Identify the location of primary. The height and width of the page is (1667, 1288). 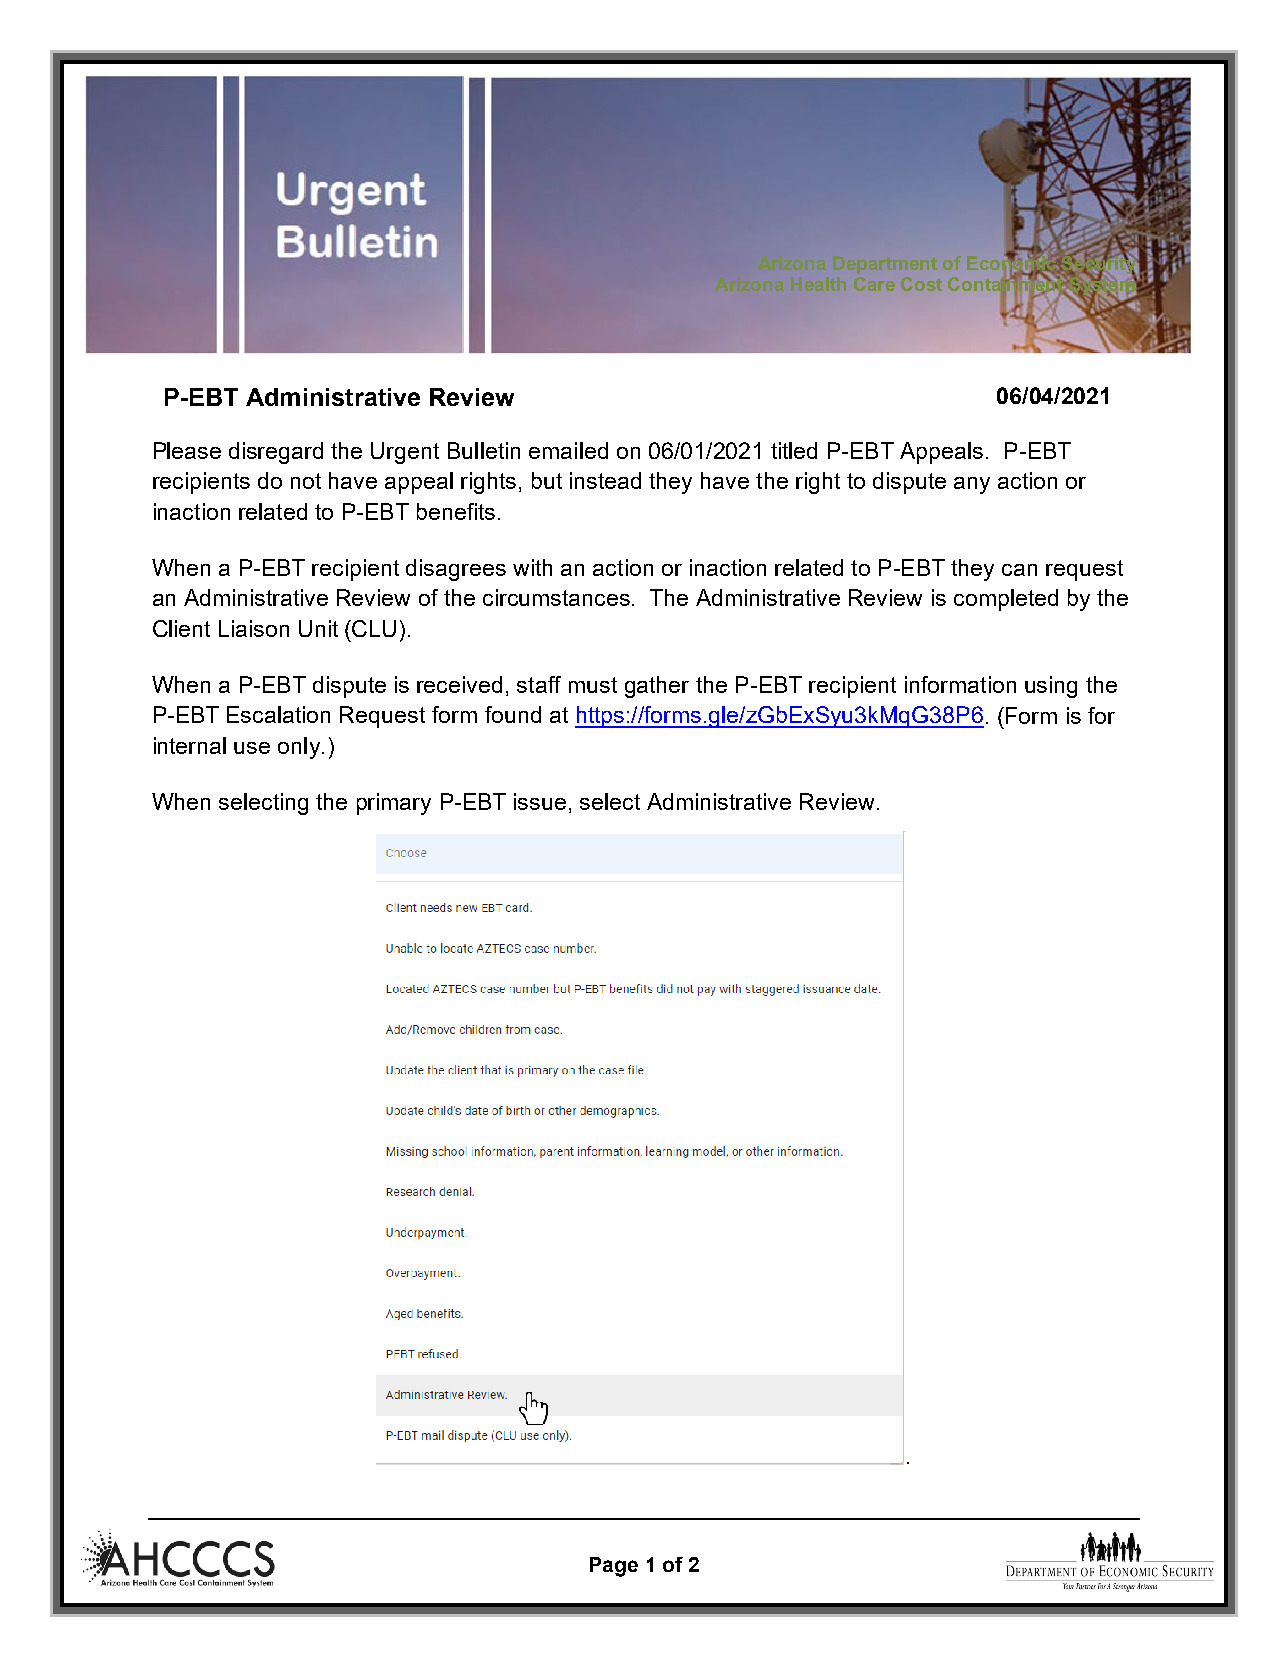
(394, 804).
